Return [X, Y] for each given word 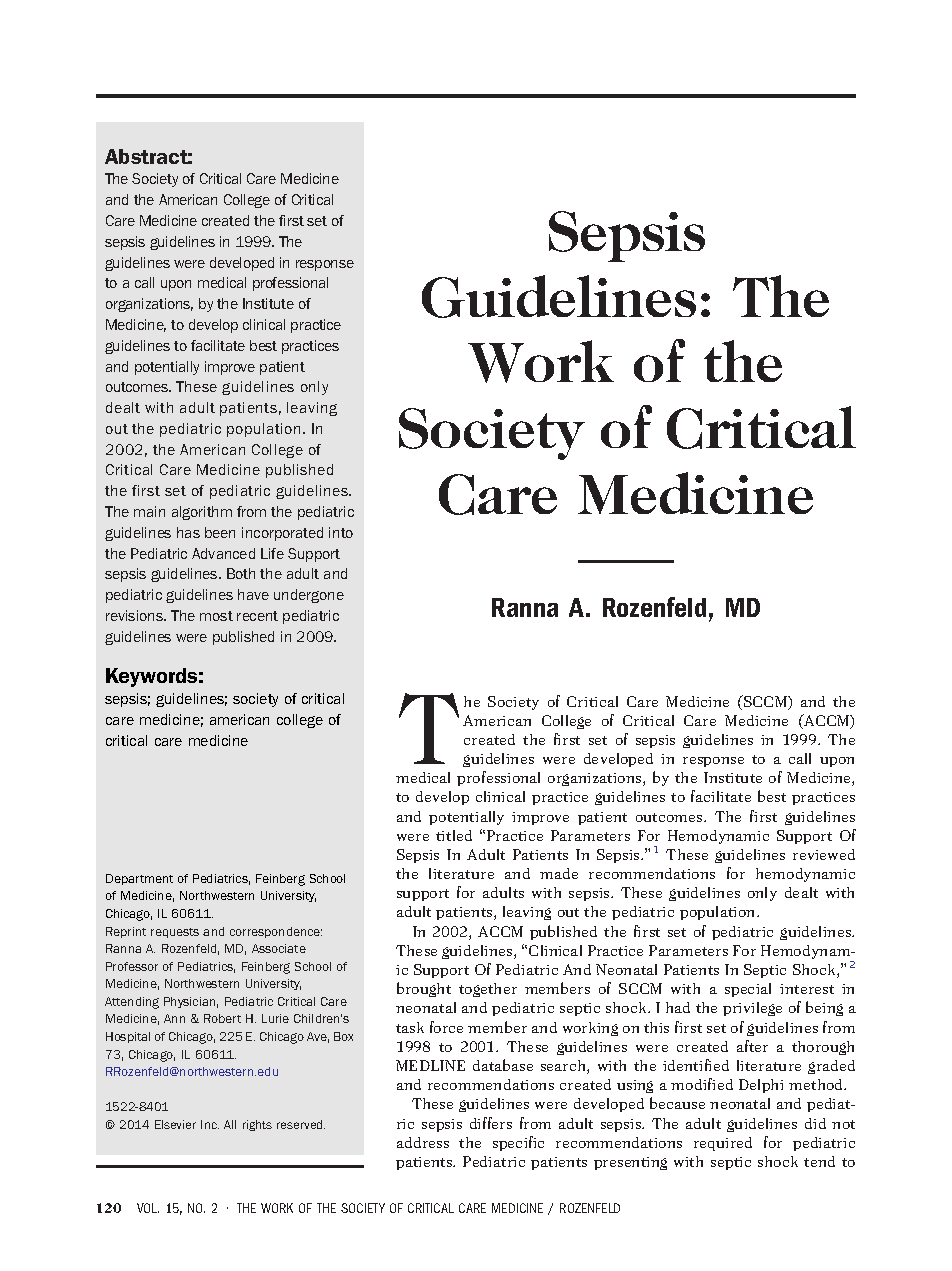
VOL [148, 1208]
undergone [309, 596]
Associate [279, 948]
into [341, 532]
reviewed [824, 854]
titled [454, 835]
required [723, 1144]
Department [139, 879]
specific [518, 1143]
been [220, 532]
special [748, 990]
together [488, 990]
